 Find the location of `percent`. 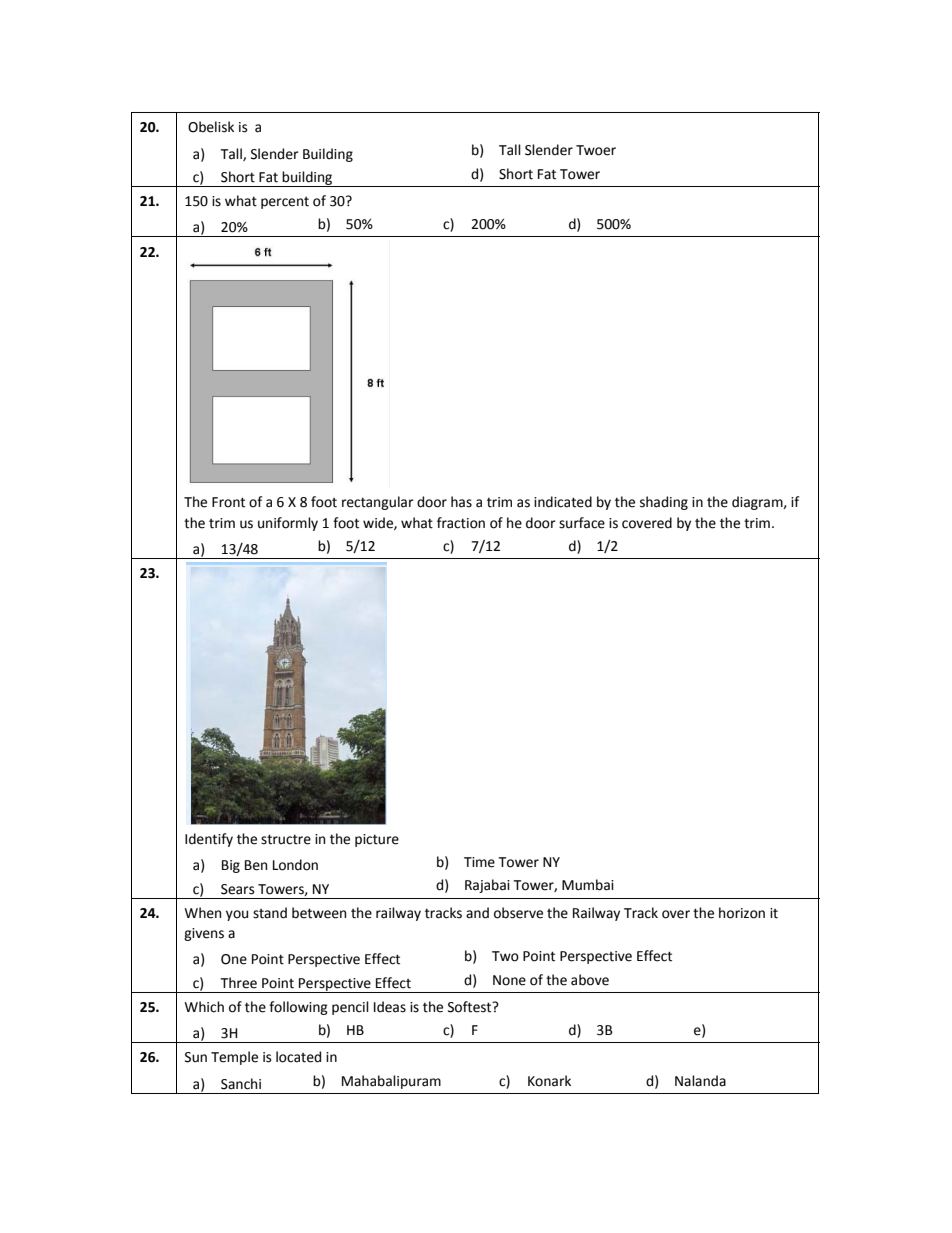

percent is located at coordinates (285, 203).
